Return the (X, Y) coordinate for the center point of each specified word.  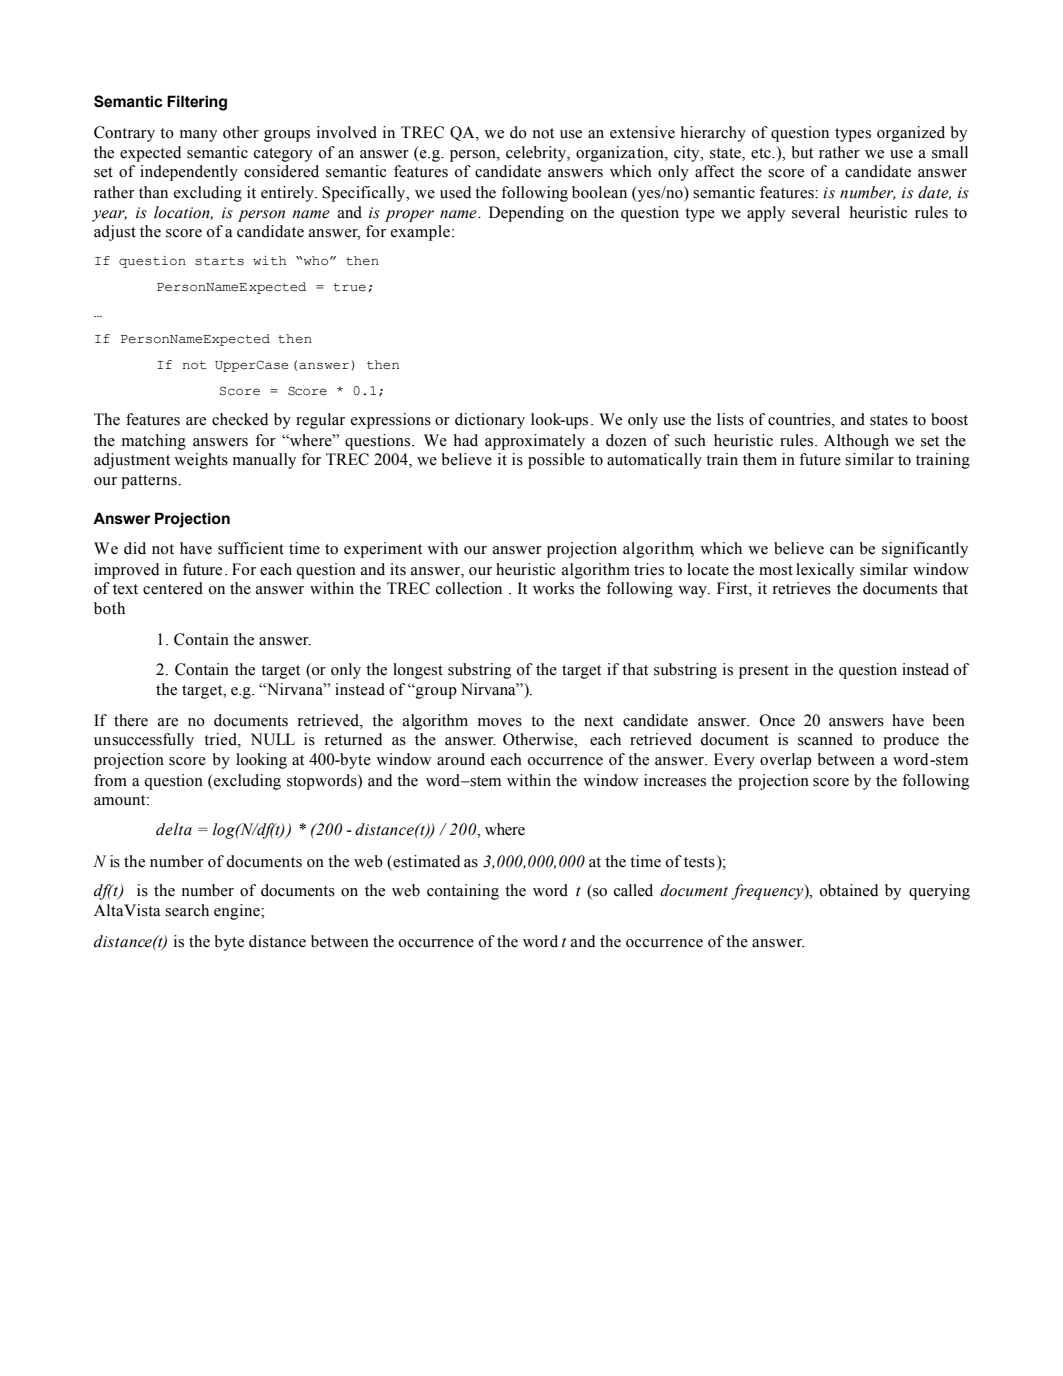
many (198, 136)
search (187, 910)
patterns (149, 482)
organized (911, 134)
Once (777, 720)
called (633, 890)
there (131, 720)
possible (556, 461)
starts (219, 261)
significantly (925, 550)
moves (500, 722)
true (349, 287)
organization (621, 154)
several (816, 212)
